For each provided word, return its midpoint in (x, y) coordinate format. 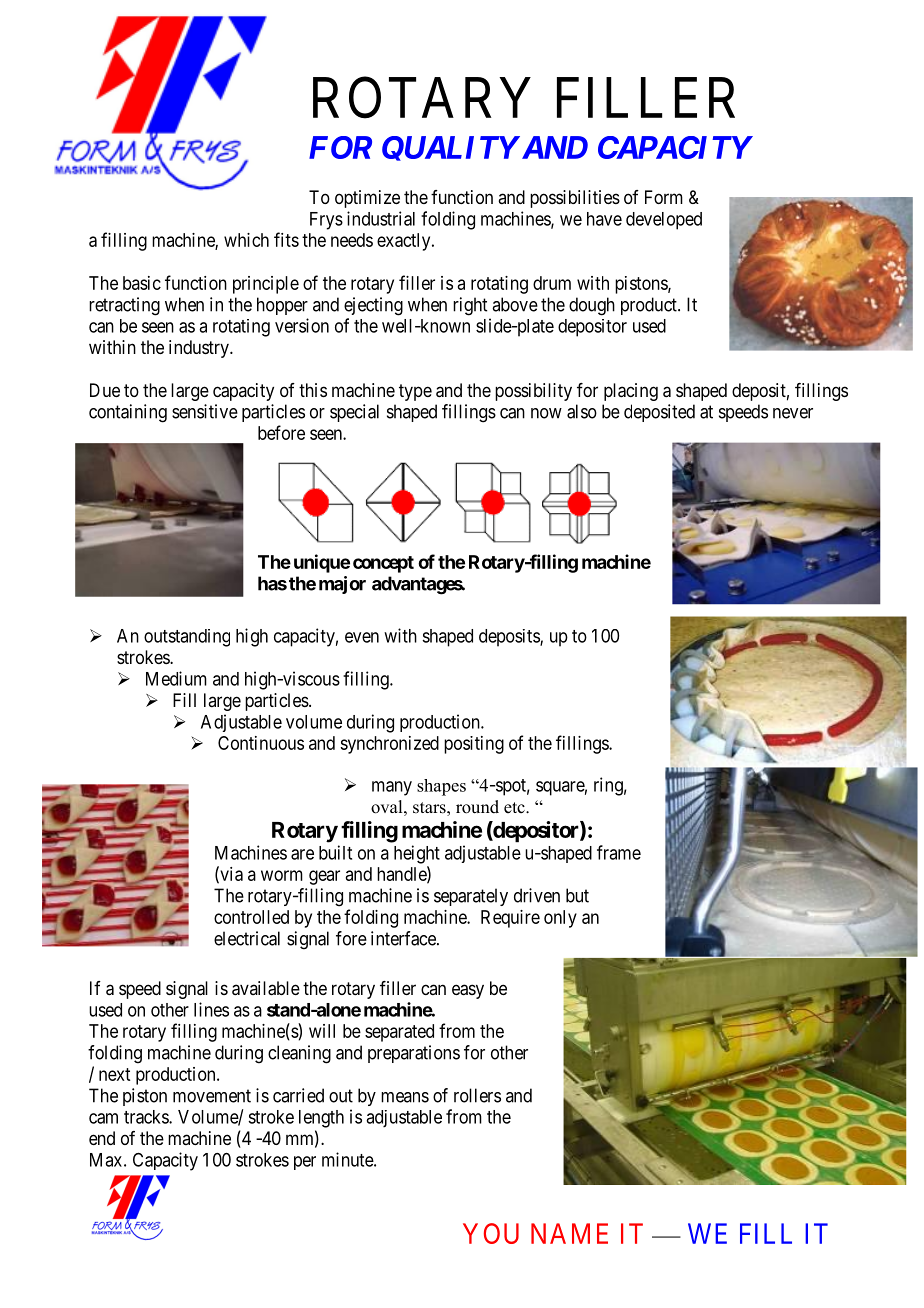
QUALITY (450, 148)
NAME (569, 1233)
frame (619, 852)
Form (664, 197)
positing (474, 745)
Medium (176, 678)
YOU (491, 1233)
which (246, 240)
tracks (147, 1117)
